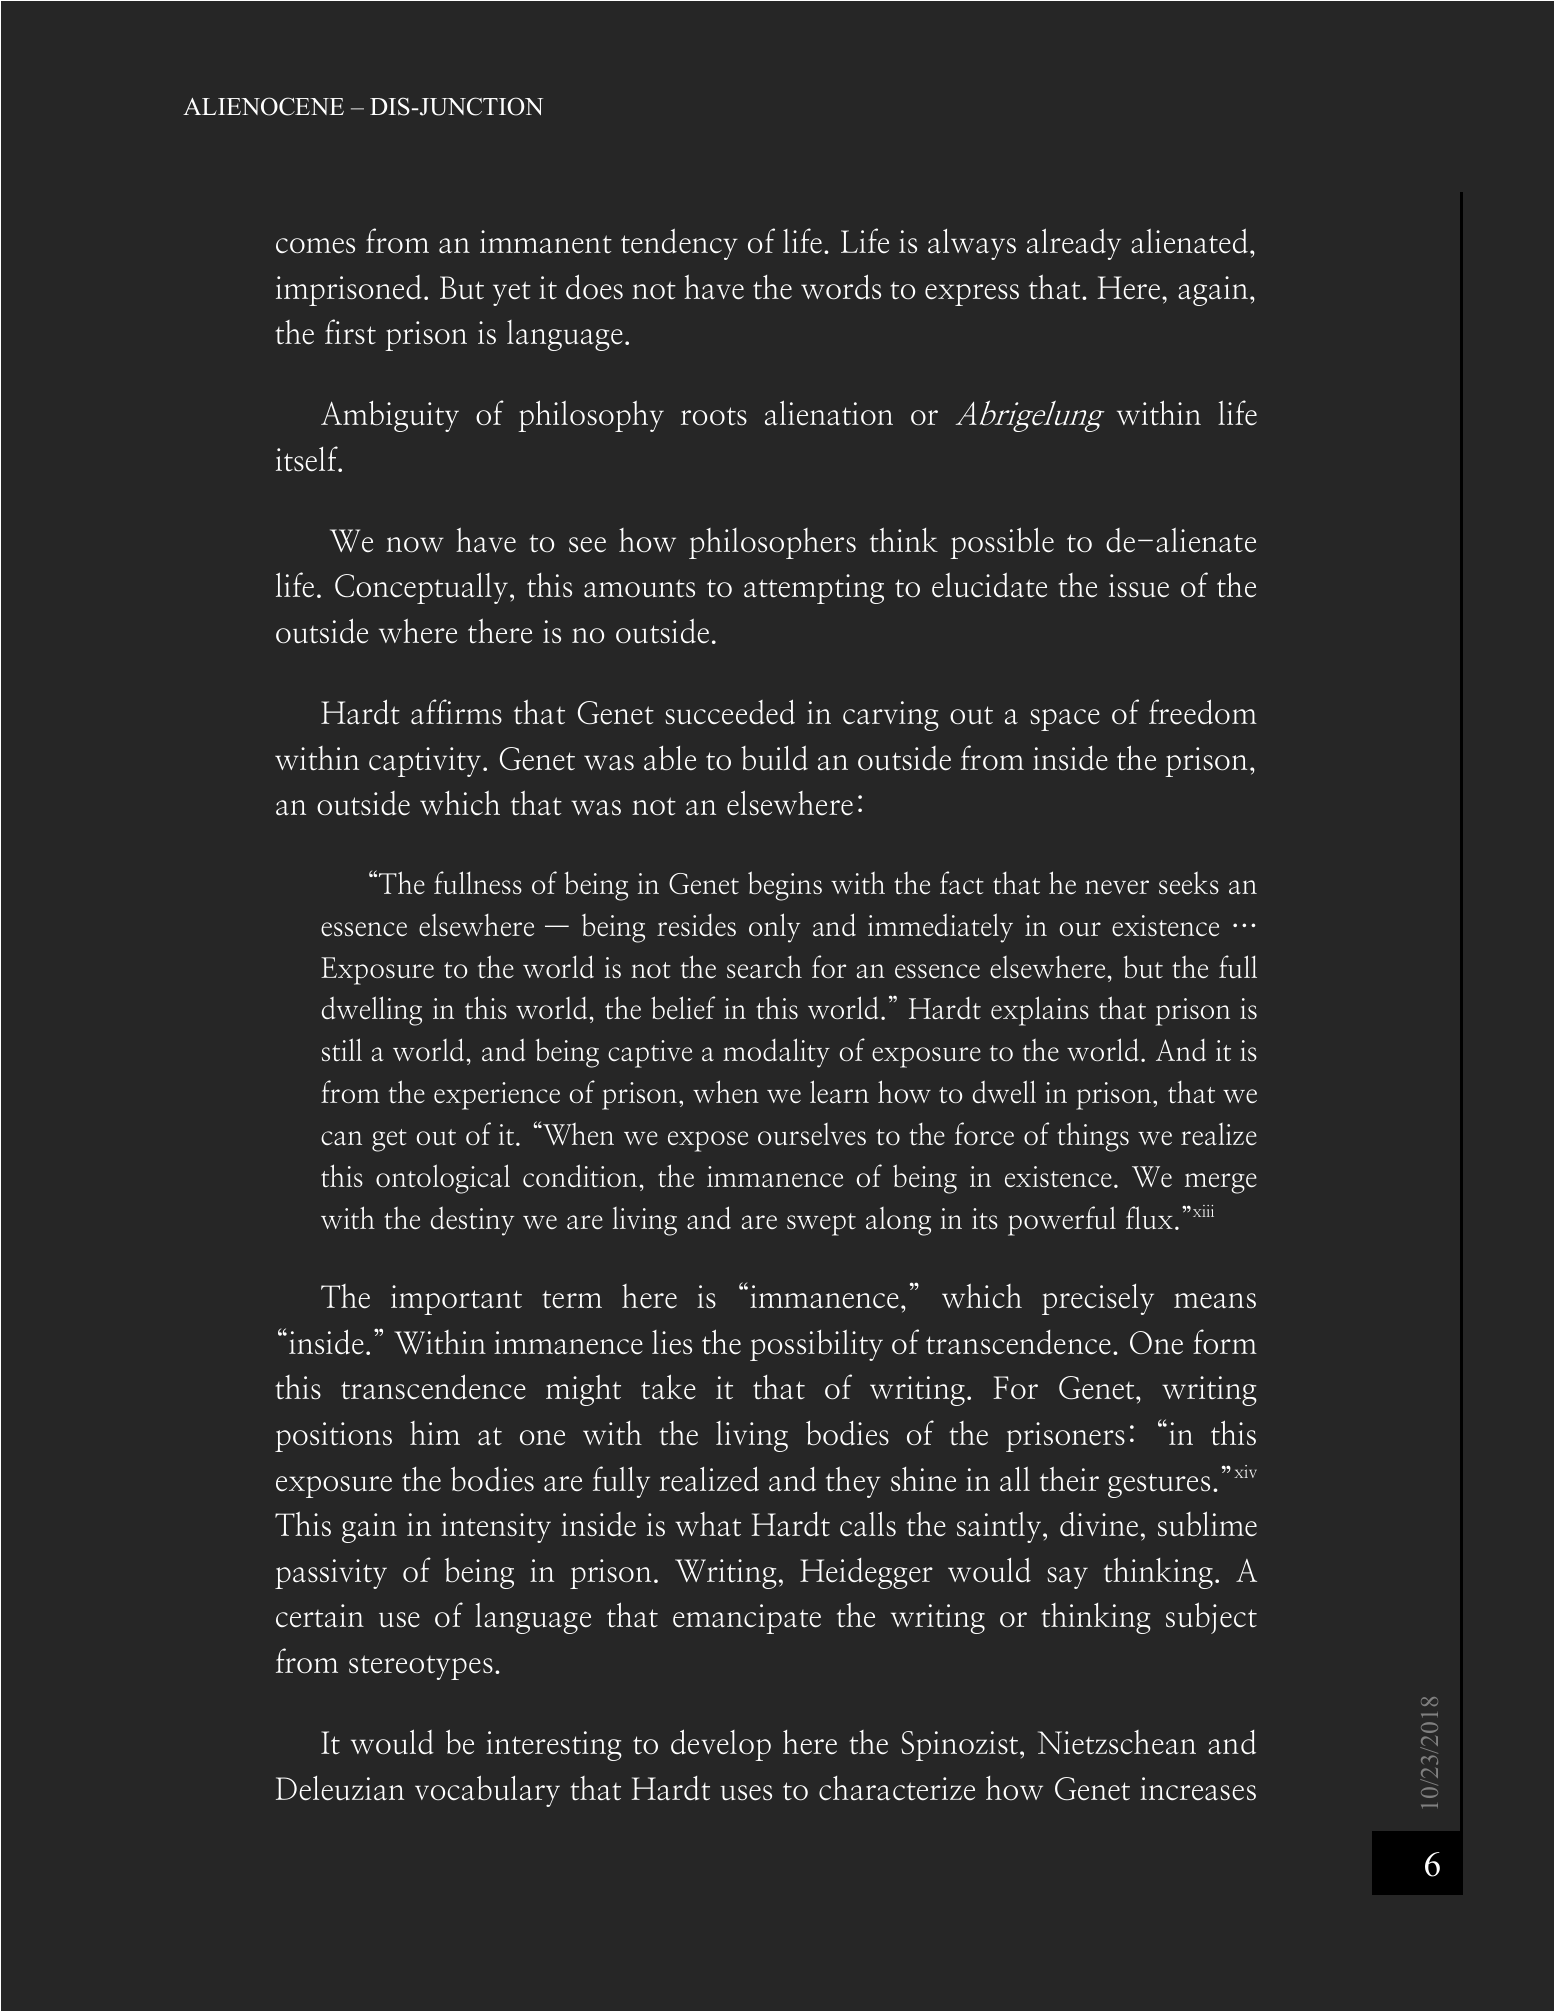 The height and width of the screenshot is (2011, 1554). Describe the element at coordinates (1093, 1137) in the screenshot. I see `things` at that location.
